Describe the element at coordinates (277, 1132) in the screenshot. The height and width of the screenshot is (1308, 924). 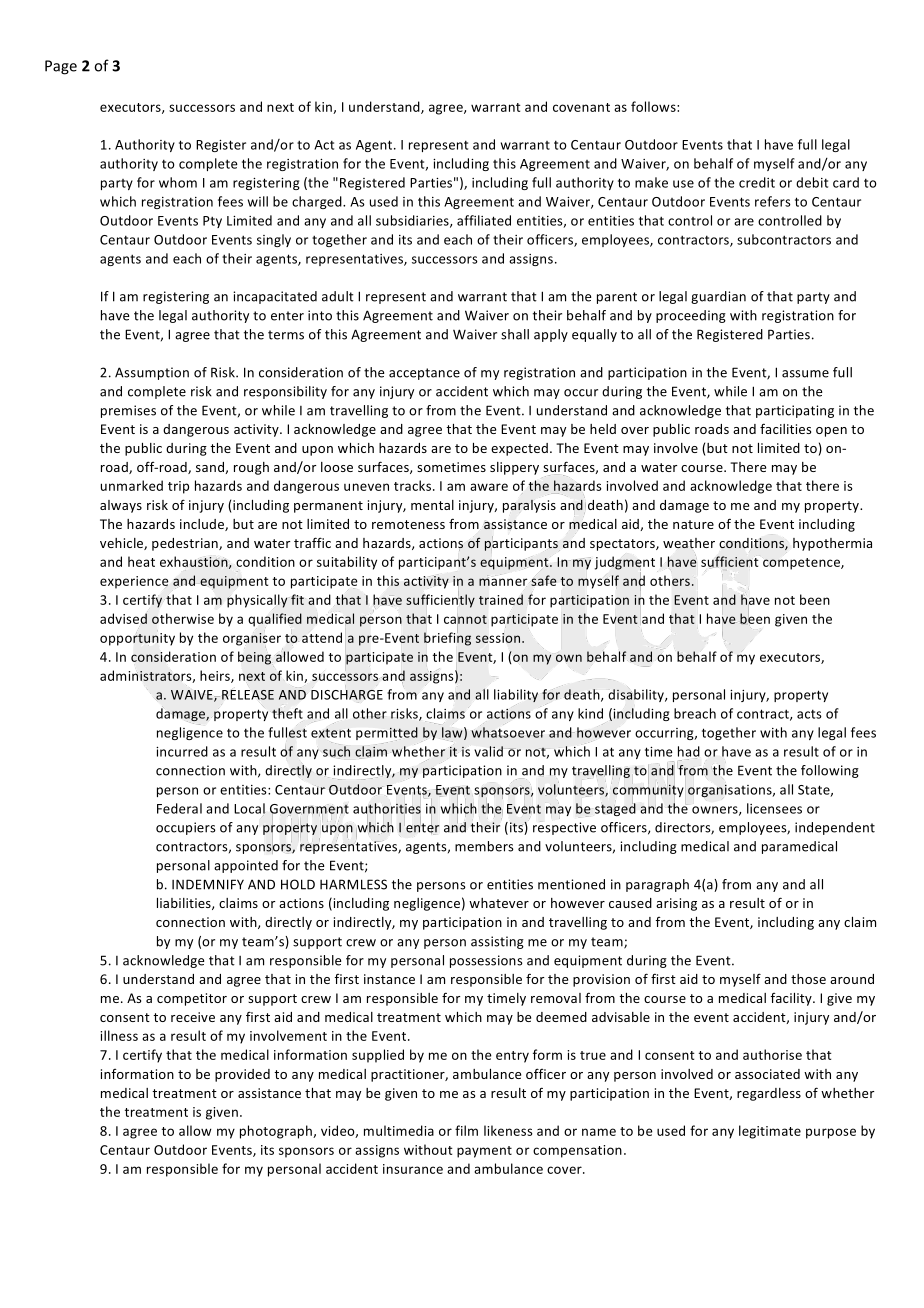
I see `photograph` at that location.
